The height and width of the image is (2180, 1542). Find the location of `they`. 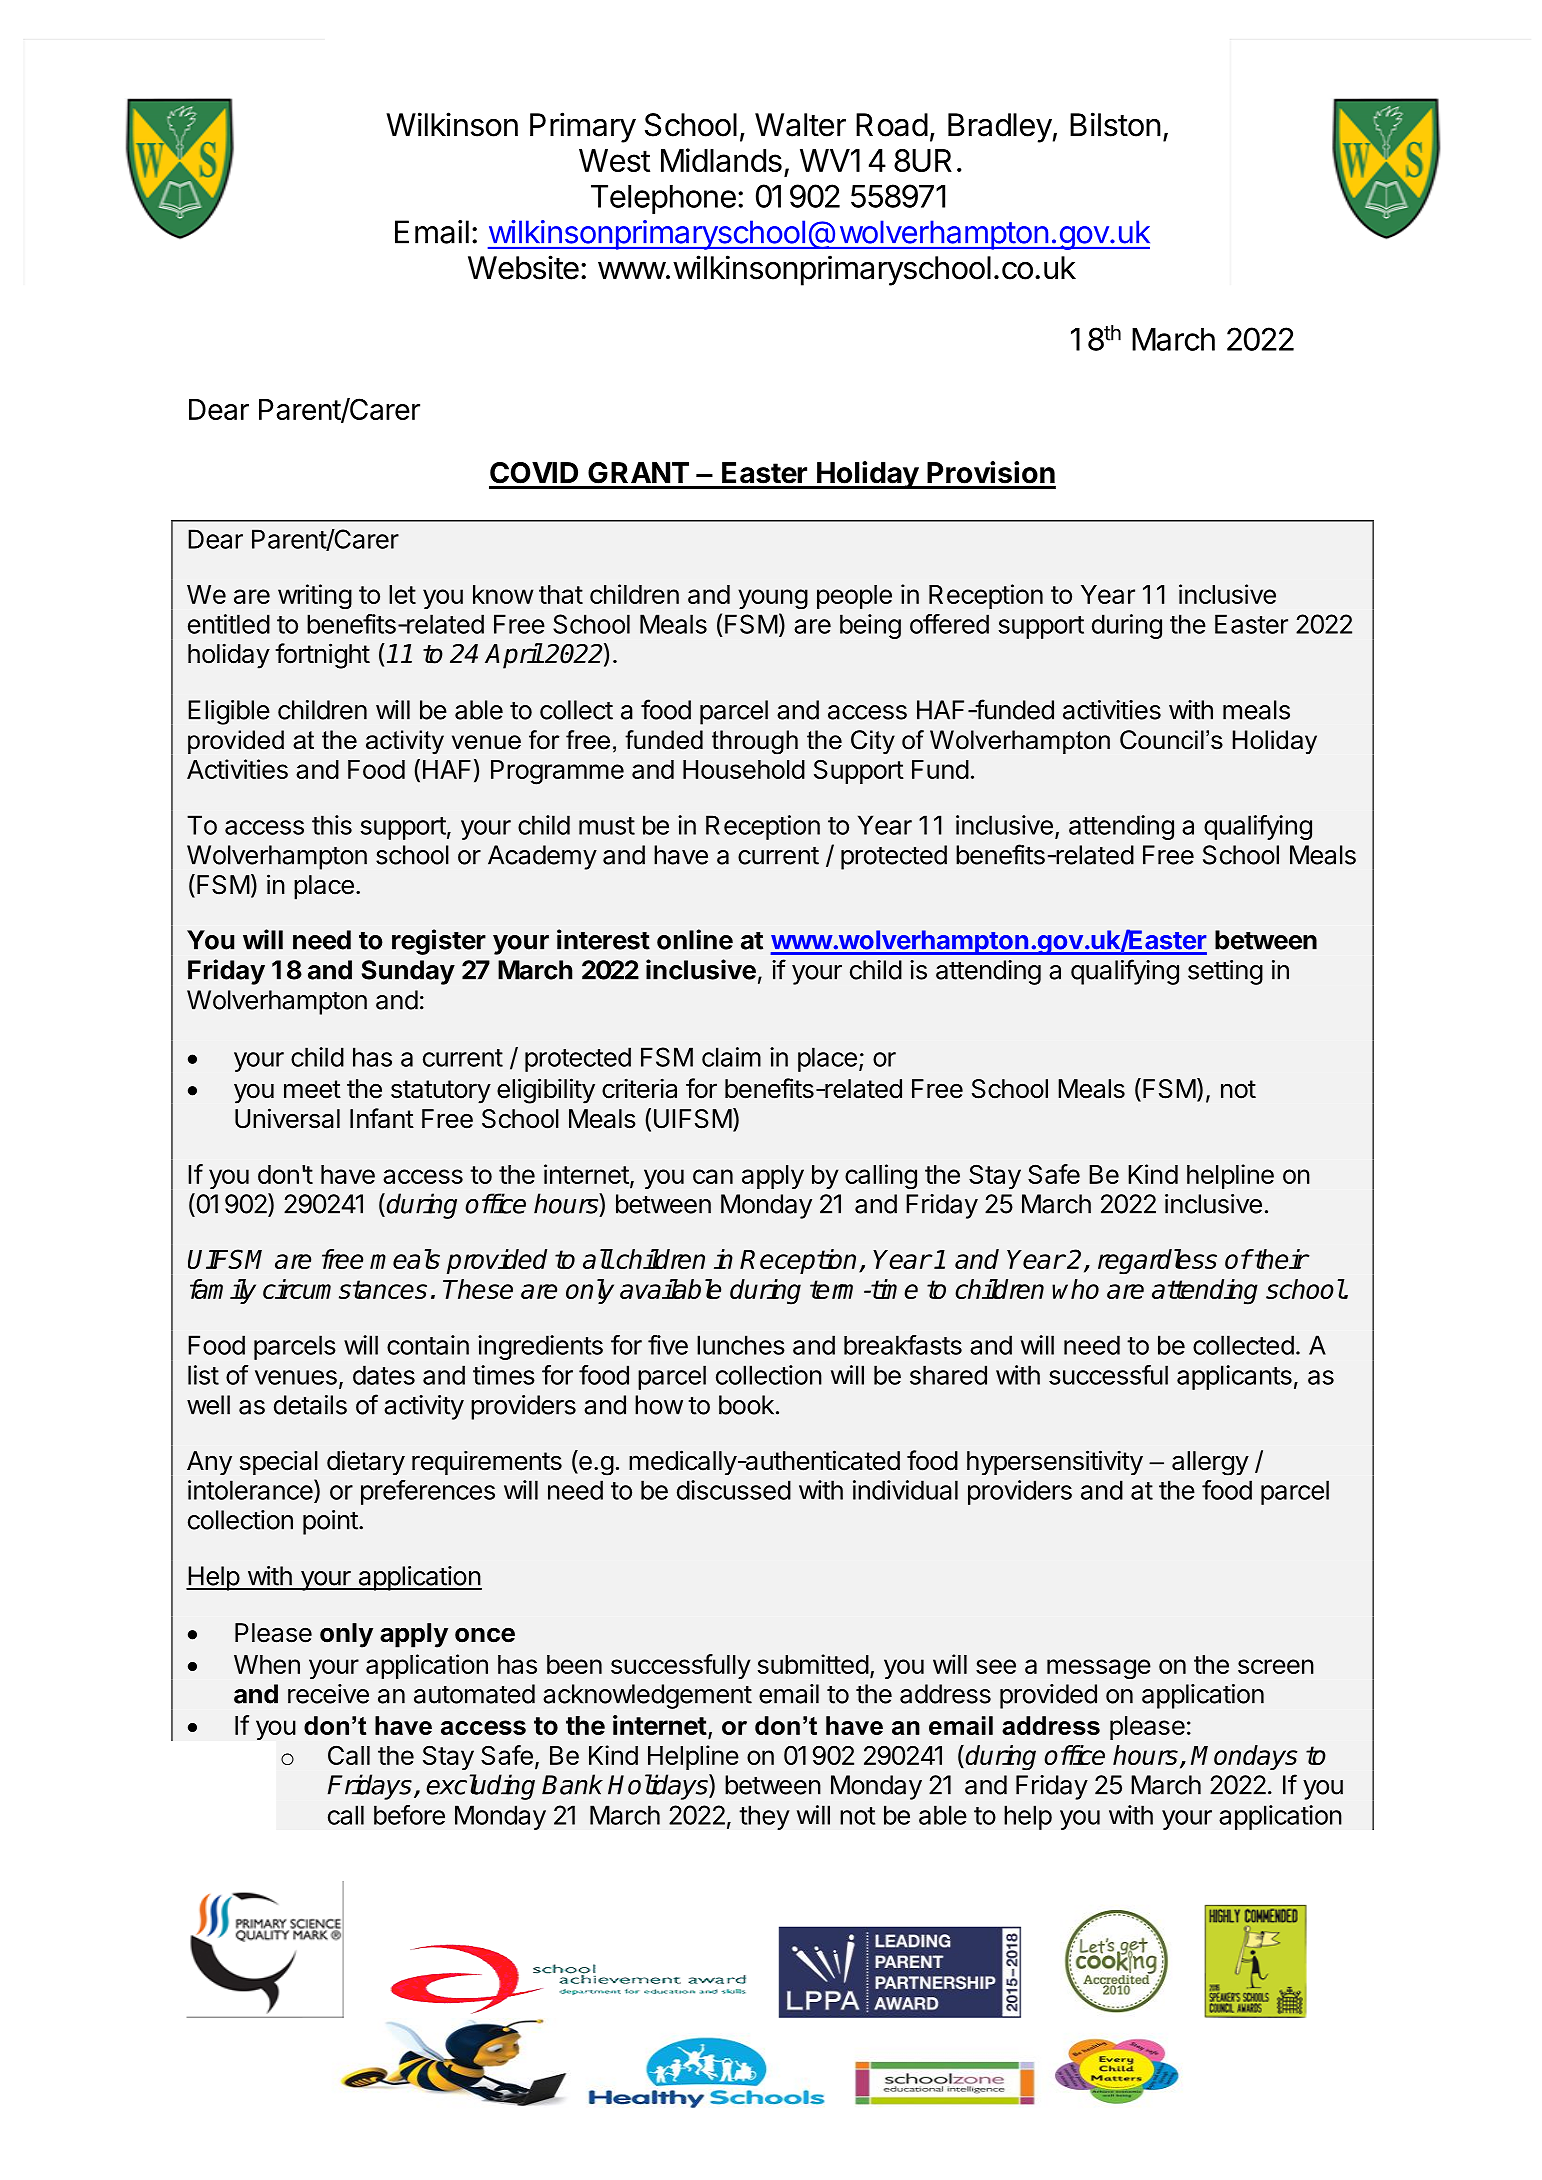

they is located at coordinates (764, 1817).
